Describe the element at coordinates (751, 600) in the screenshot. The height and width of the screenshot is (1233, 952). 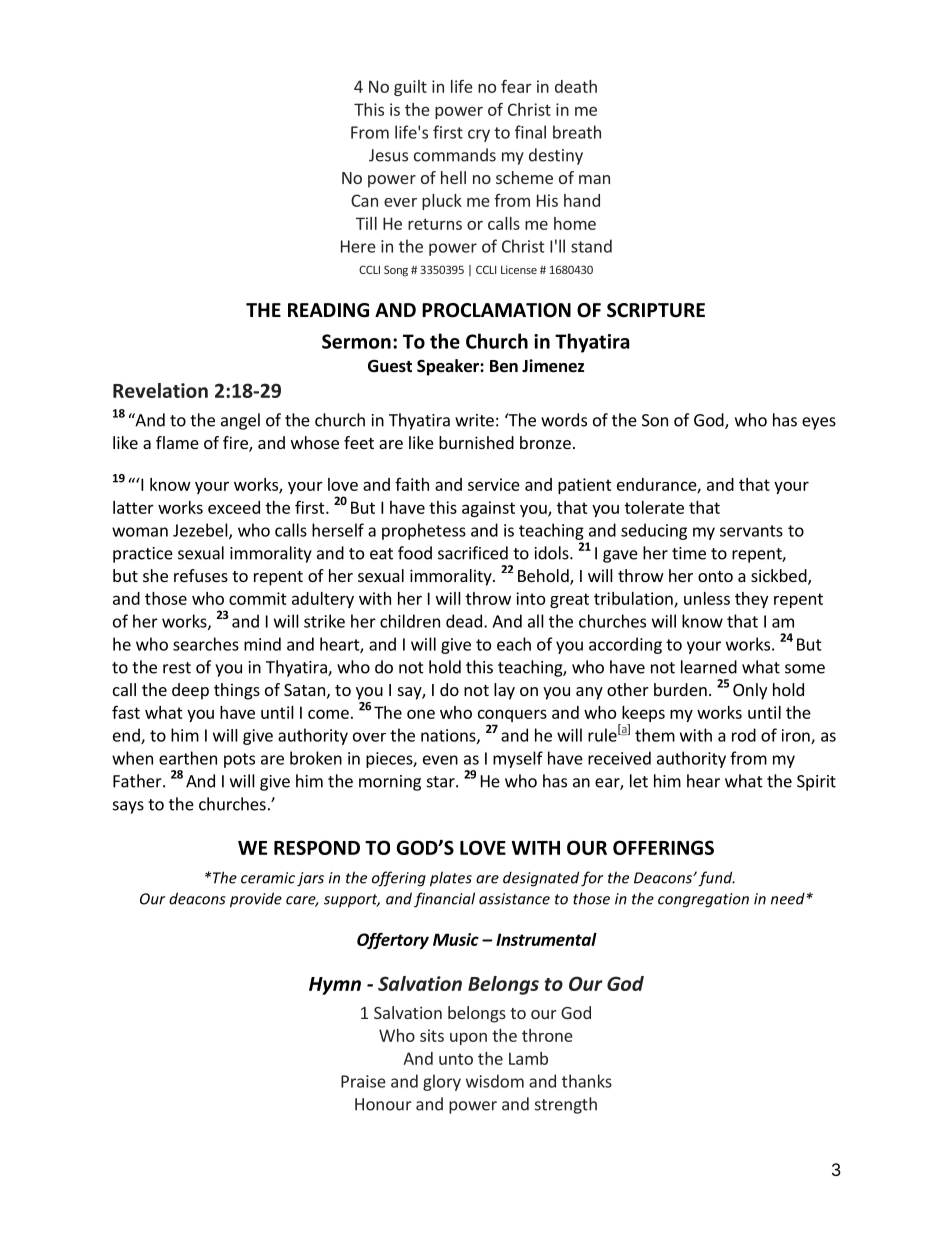
I see `they` at that location.
